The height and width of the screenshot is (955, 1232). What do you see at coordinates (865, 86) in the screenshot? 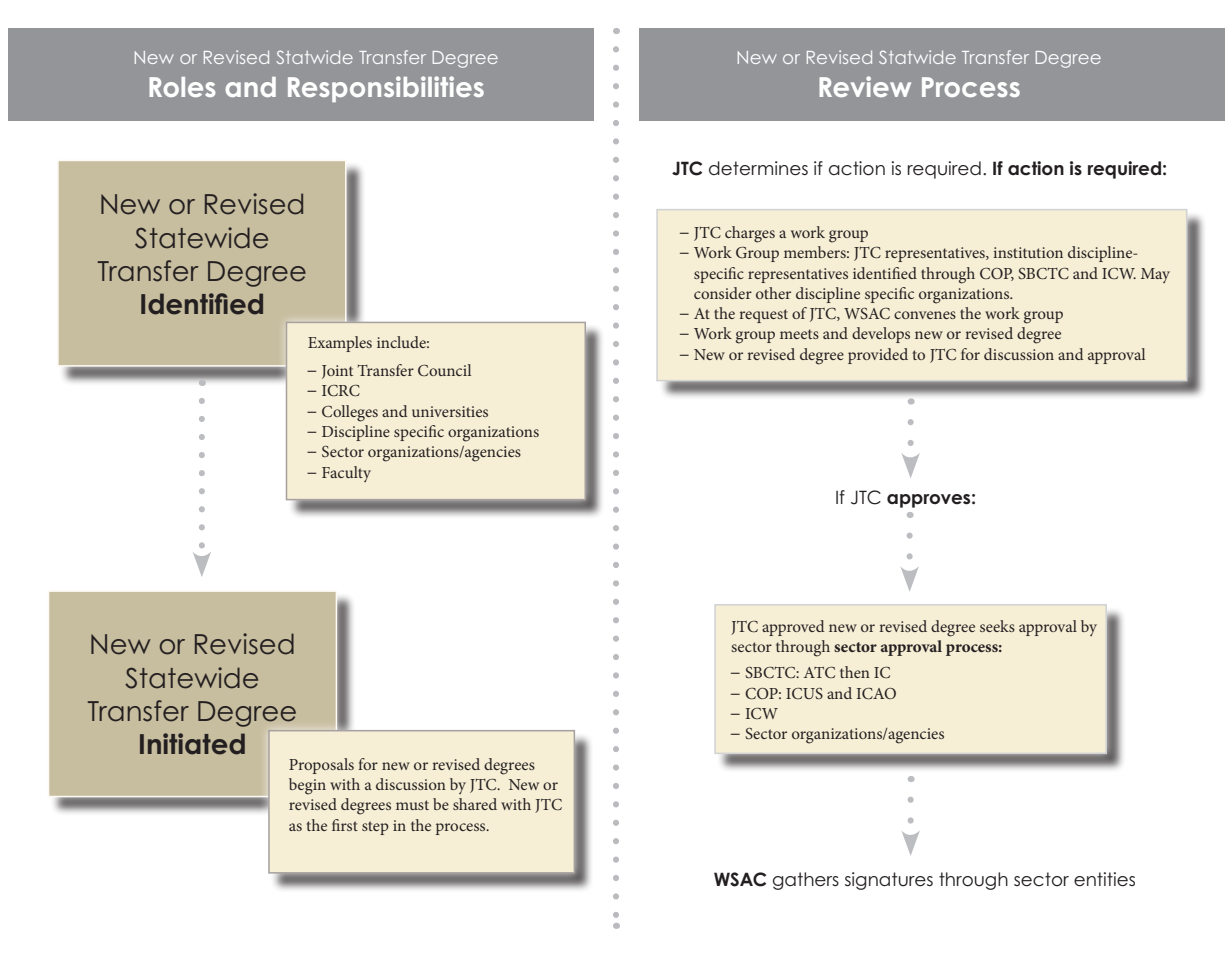
I see `Review` at bounding box center [865, 86].
